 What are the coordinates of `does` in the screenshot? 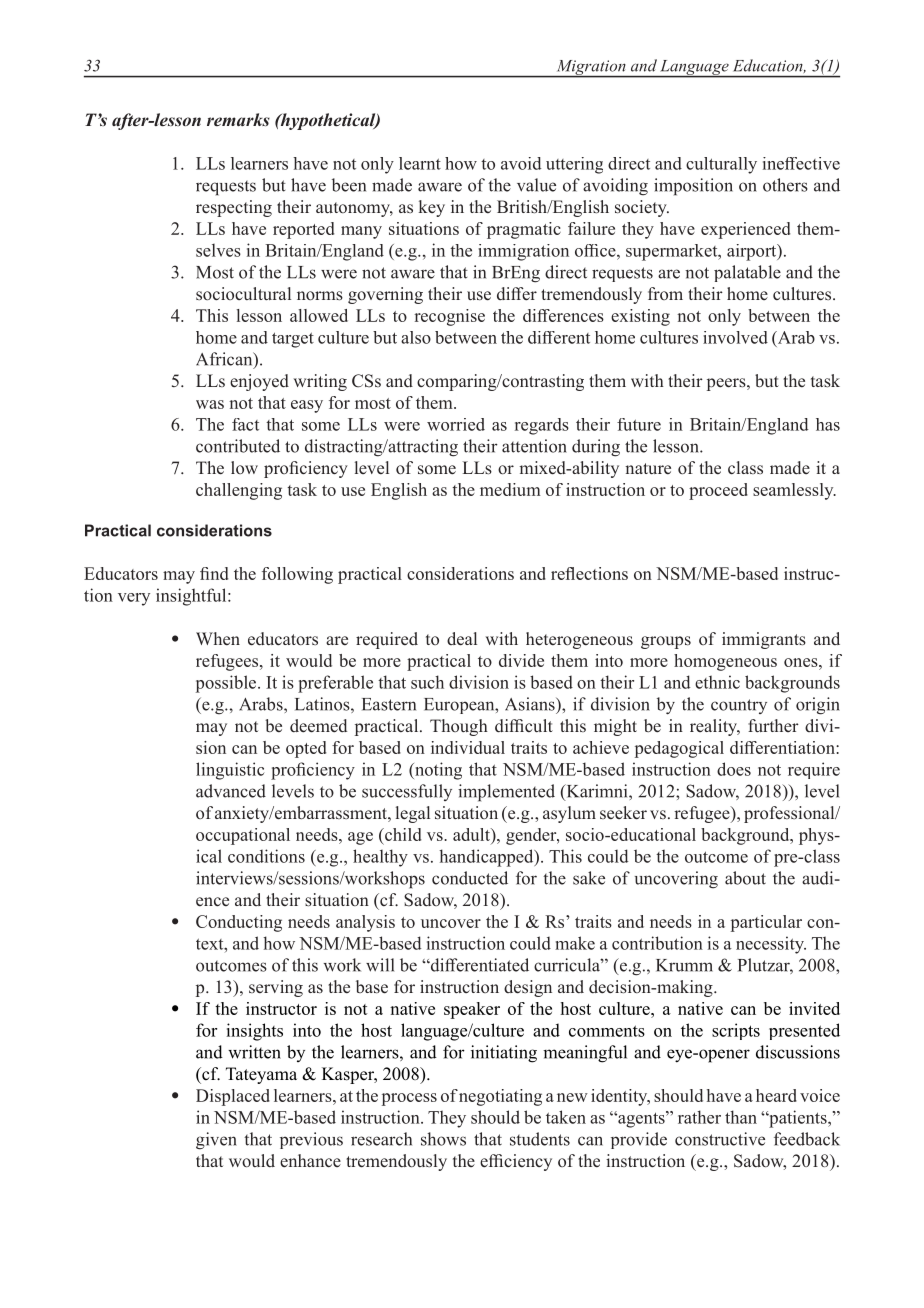 It's located at (734, 769).
